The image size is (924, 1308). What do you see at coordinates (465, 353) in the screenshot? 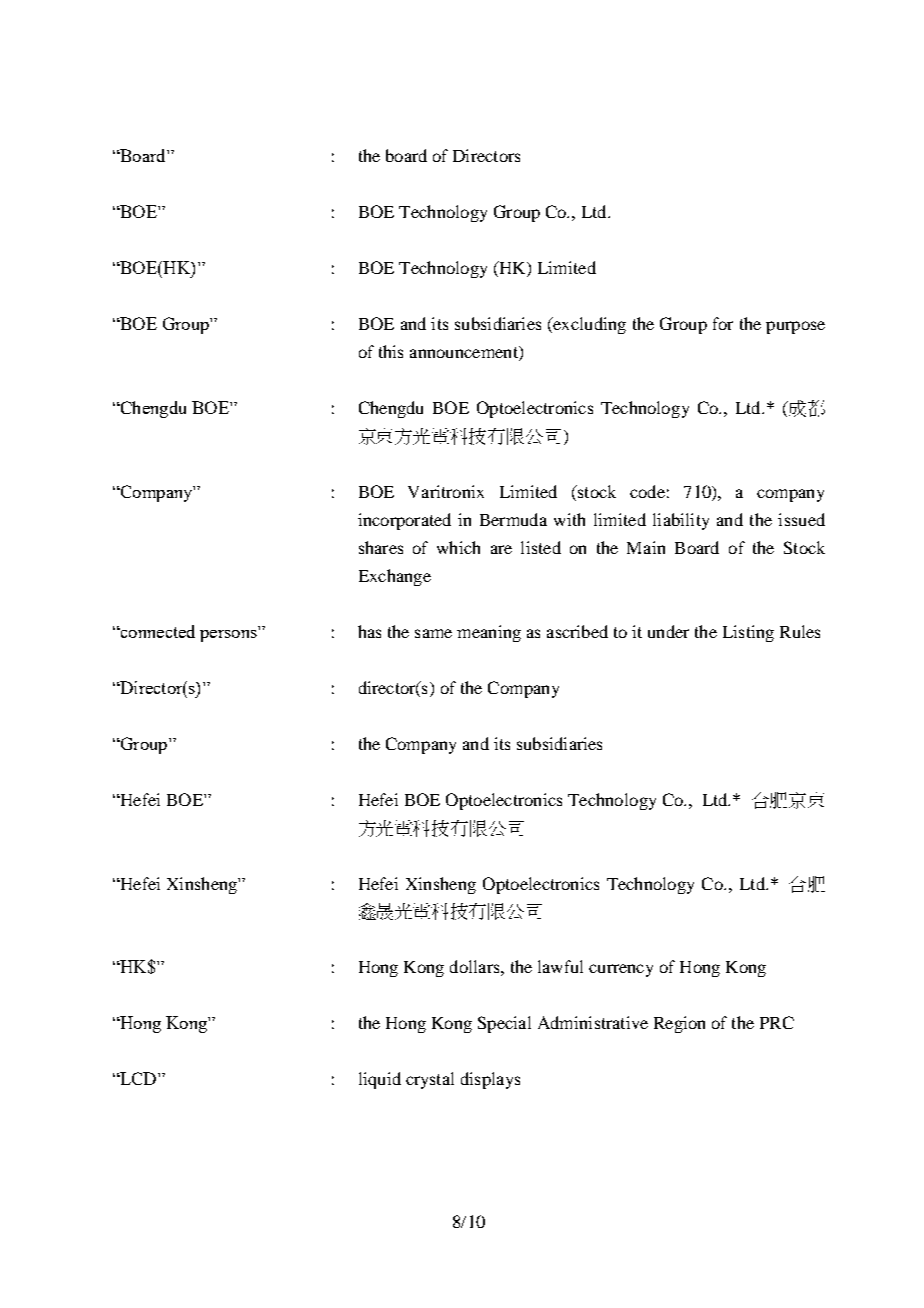
I see `announcement` at bounding box center [465, 353].
